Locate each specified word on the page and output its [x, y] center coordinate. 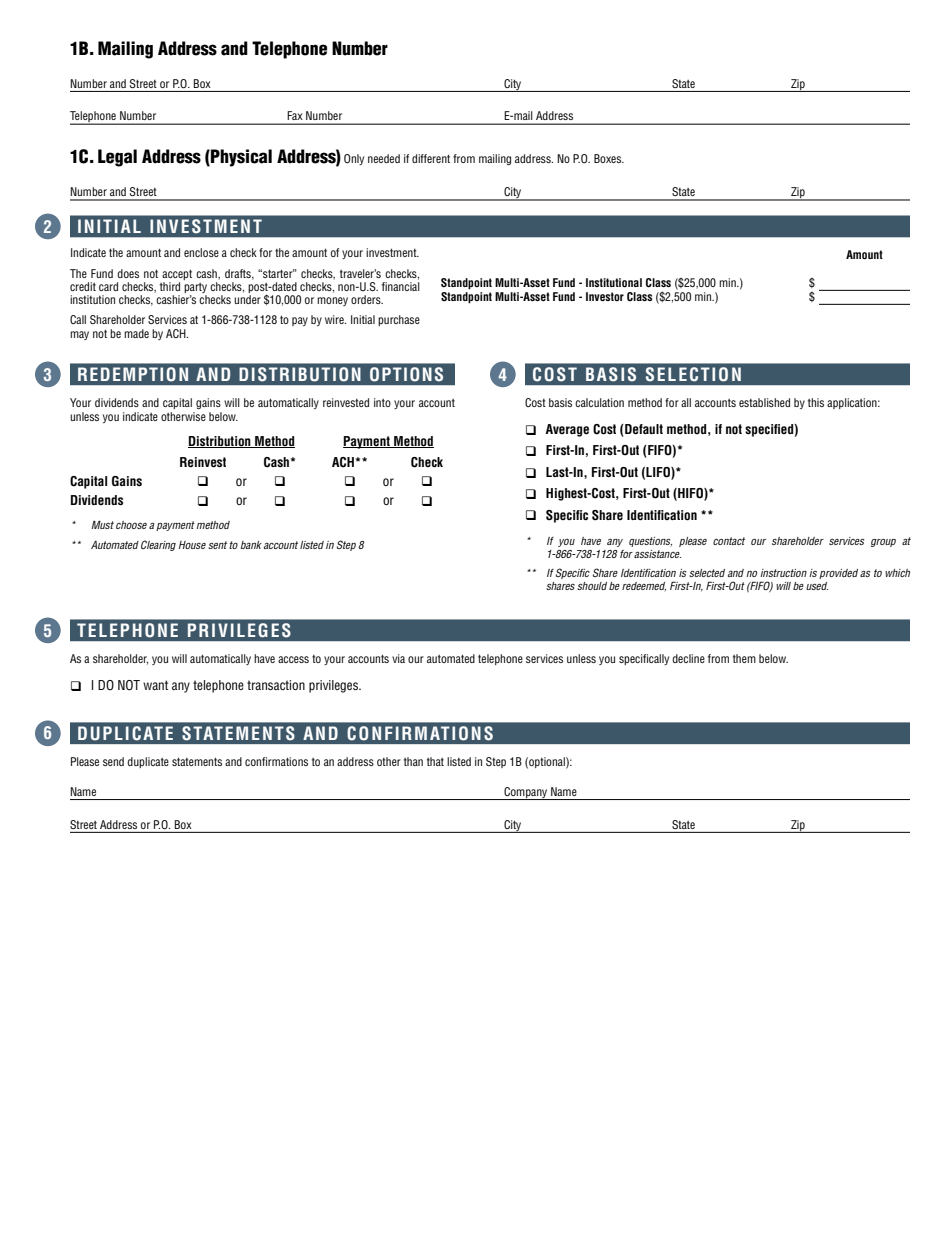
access [293, 659]
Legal [117, 158]
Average [567, 430]
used [817, 586]
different [431, 158]
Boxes [609, 158]
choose [131, 525]
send [113, 761]
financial [401, 286]
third [170, 286]
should [592, 586]
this [816, 402]
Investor [605, 296]
